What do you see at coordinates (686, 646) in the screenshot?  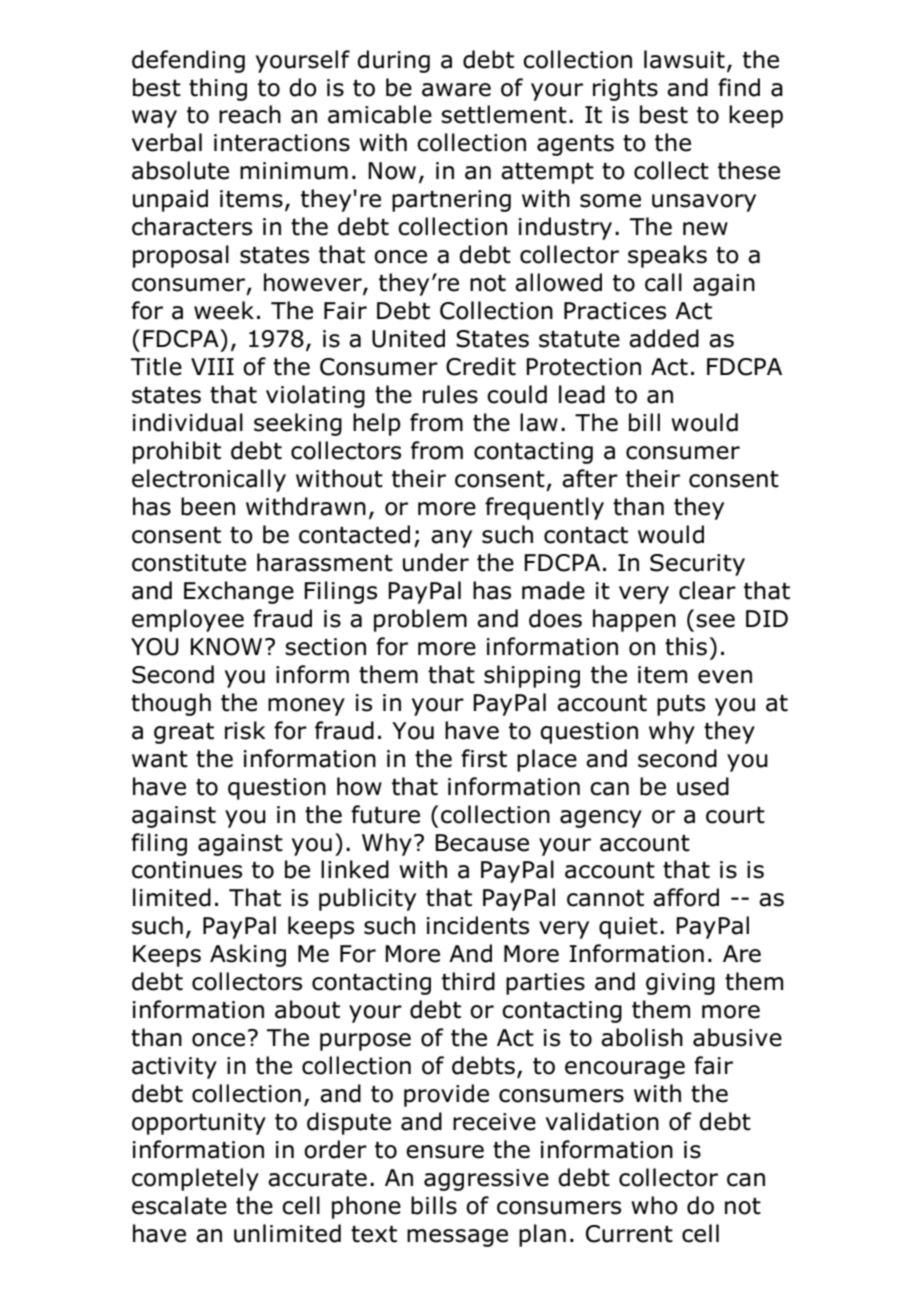 I see `this` at bounding box center [686, 646].
